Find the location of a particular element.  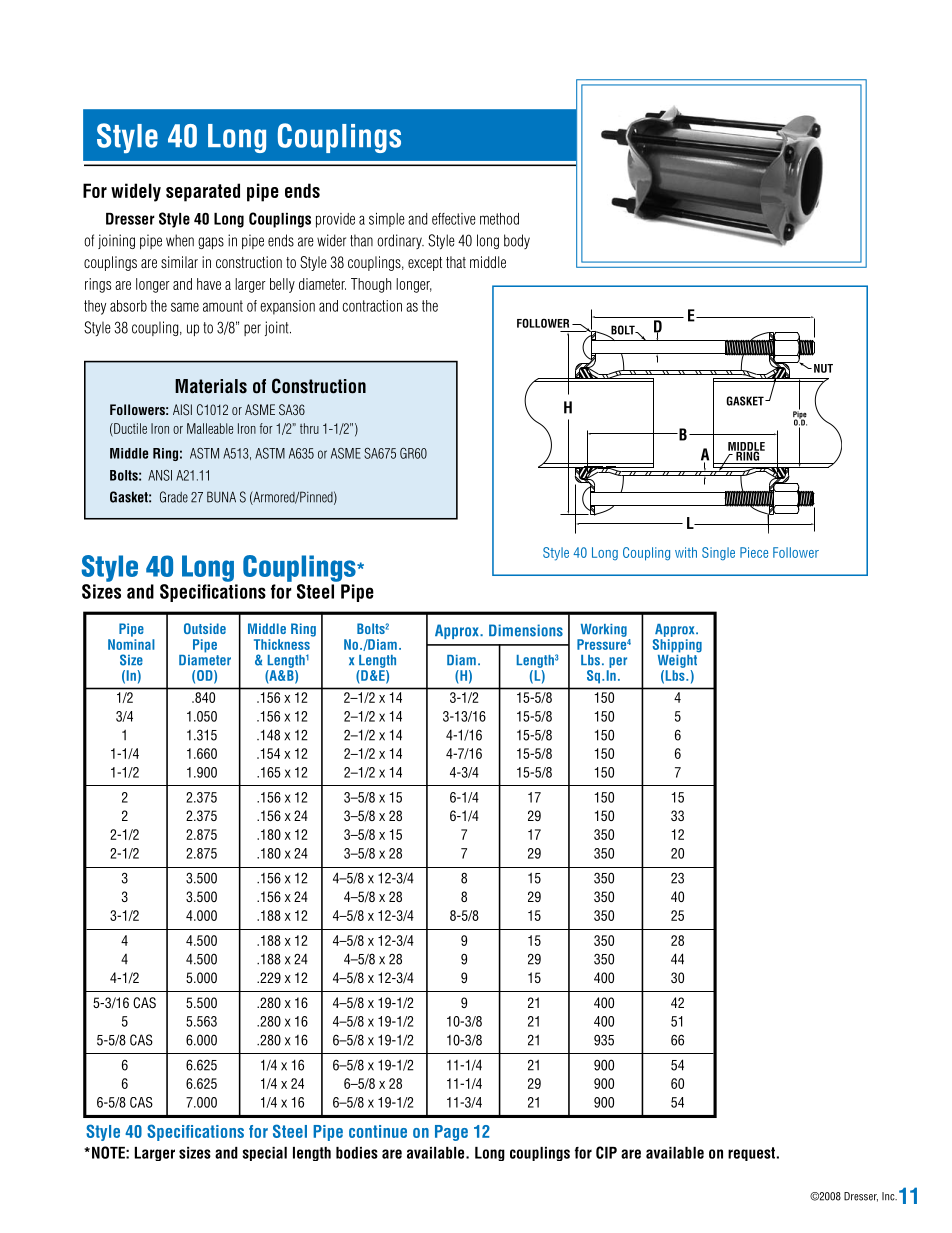

Dimensions is located at coordinates (526, 630).
